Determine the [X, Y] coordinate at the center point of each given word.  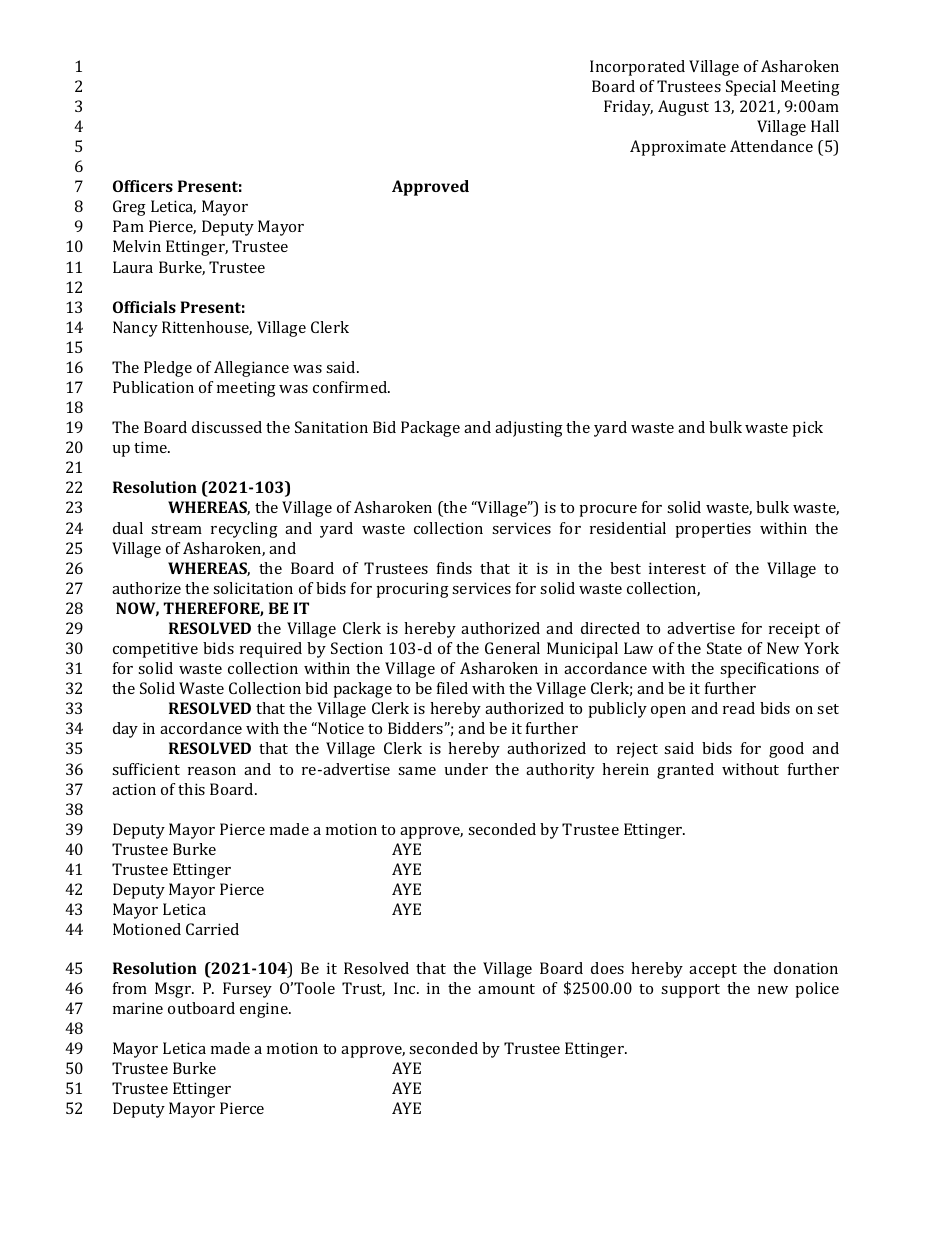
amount [506, 989]
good [786, 750]
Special [751, 88]
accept [713, 971]
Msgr [174, 990]
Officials [144, 307]
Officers [143, 186]
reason [212, 771]
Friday [628, 108]
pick [807, 429]
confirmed [351, 387]
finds [454, 568]
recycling [244, 530]
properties [713, 530]
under [466, 769]
